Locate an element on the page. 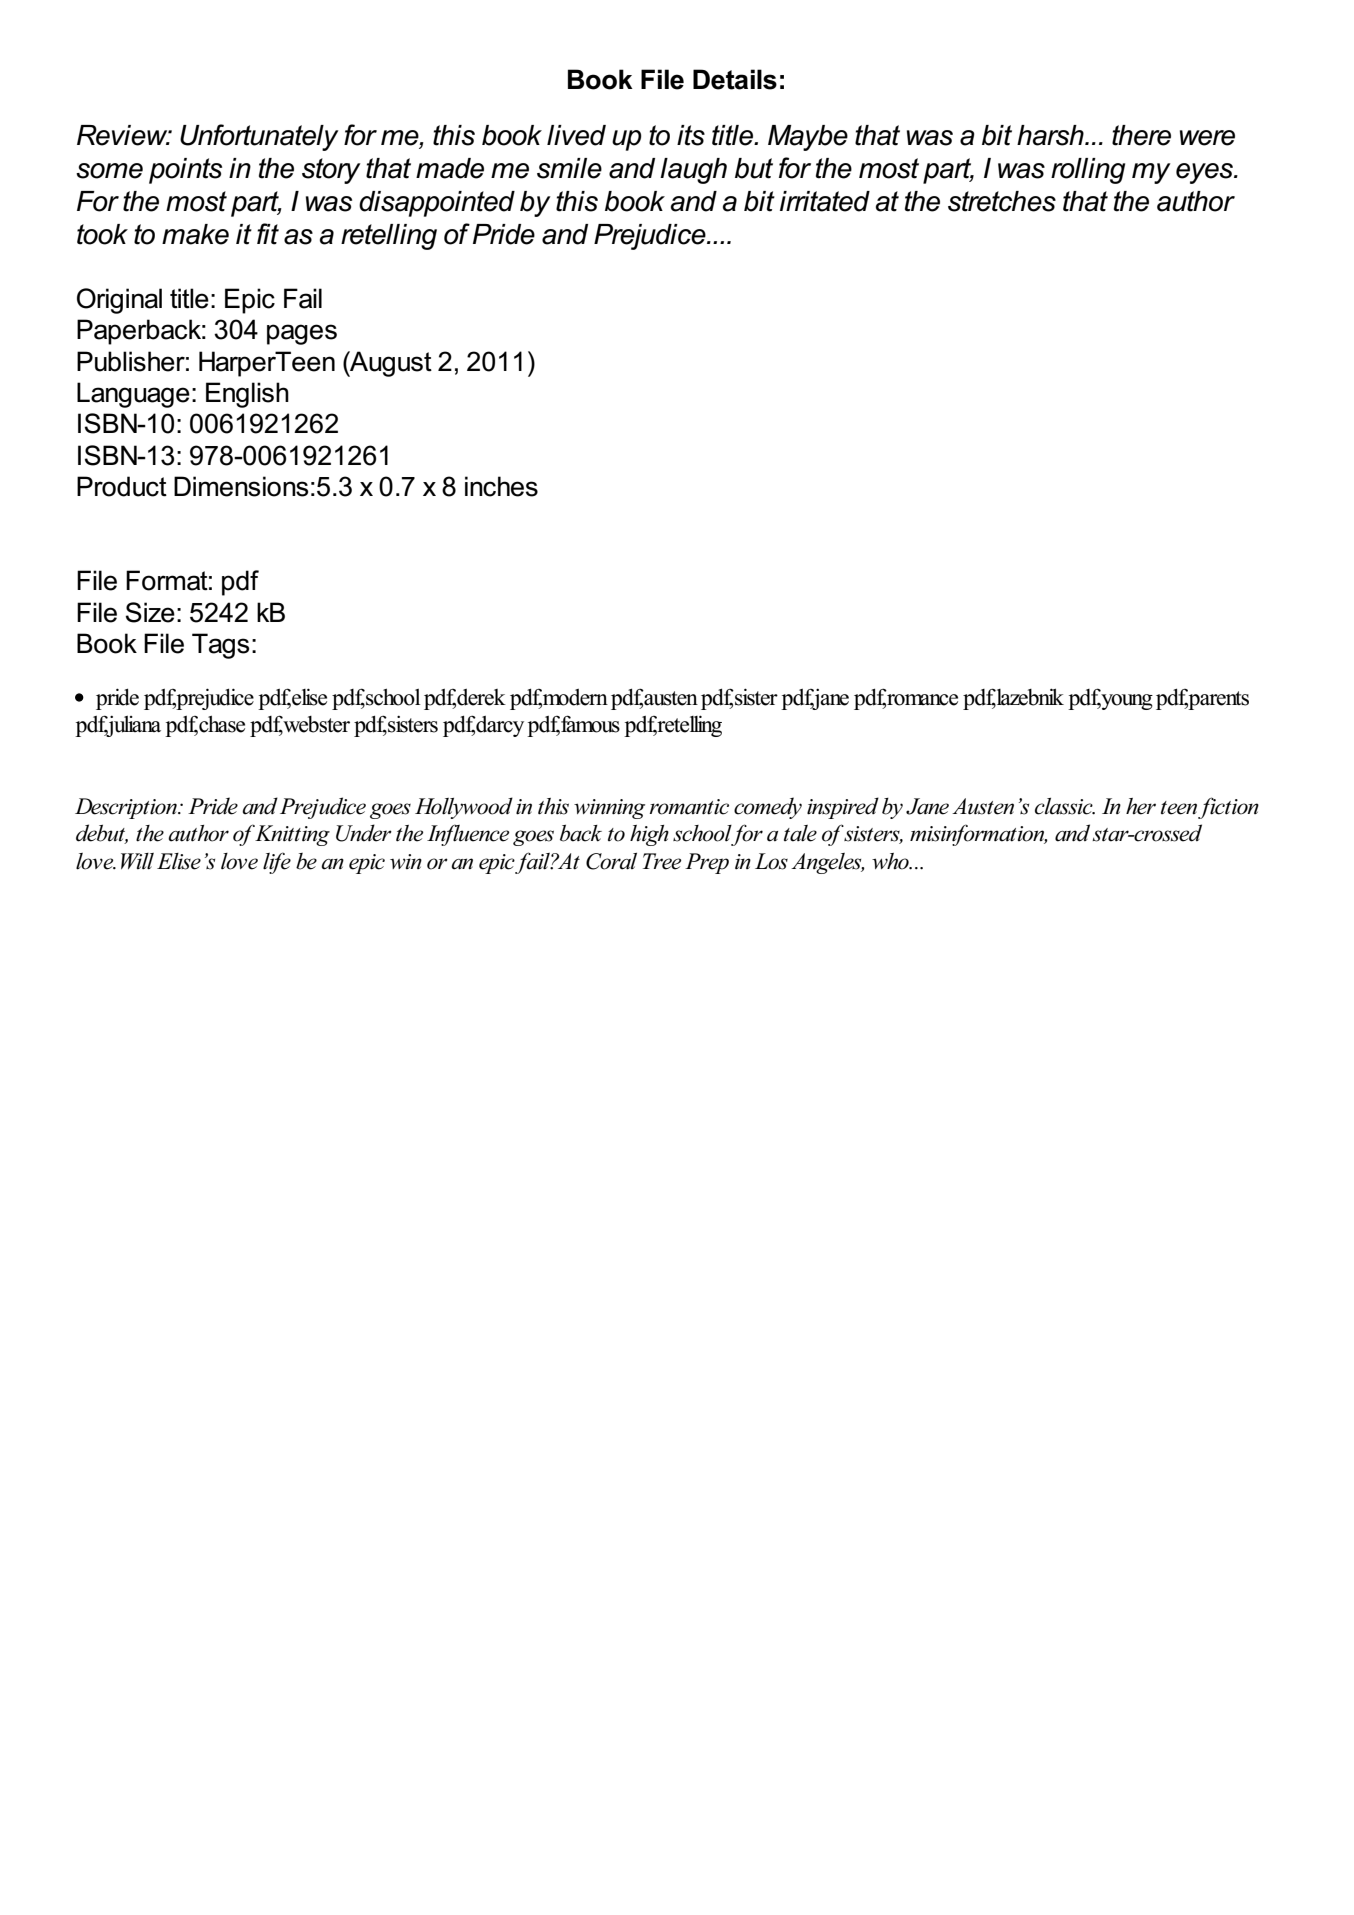  inches is located at coordinates (501, 486).
